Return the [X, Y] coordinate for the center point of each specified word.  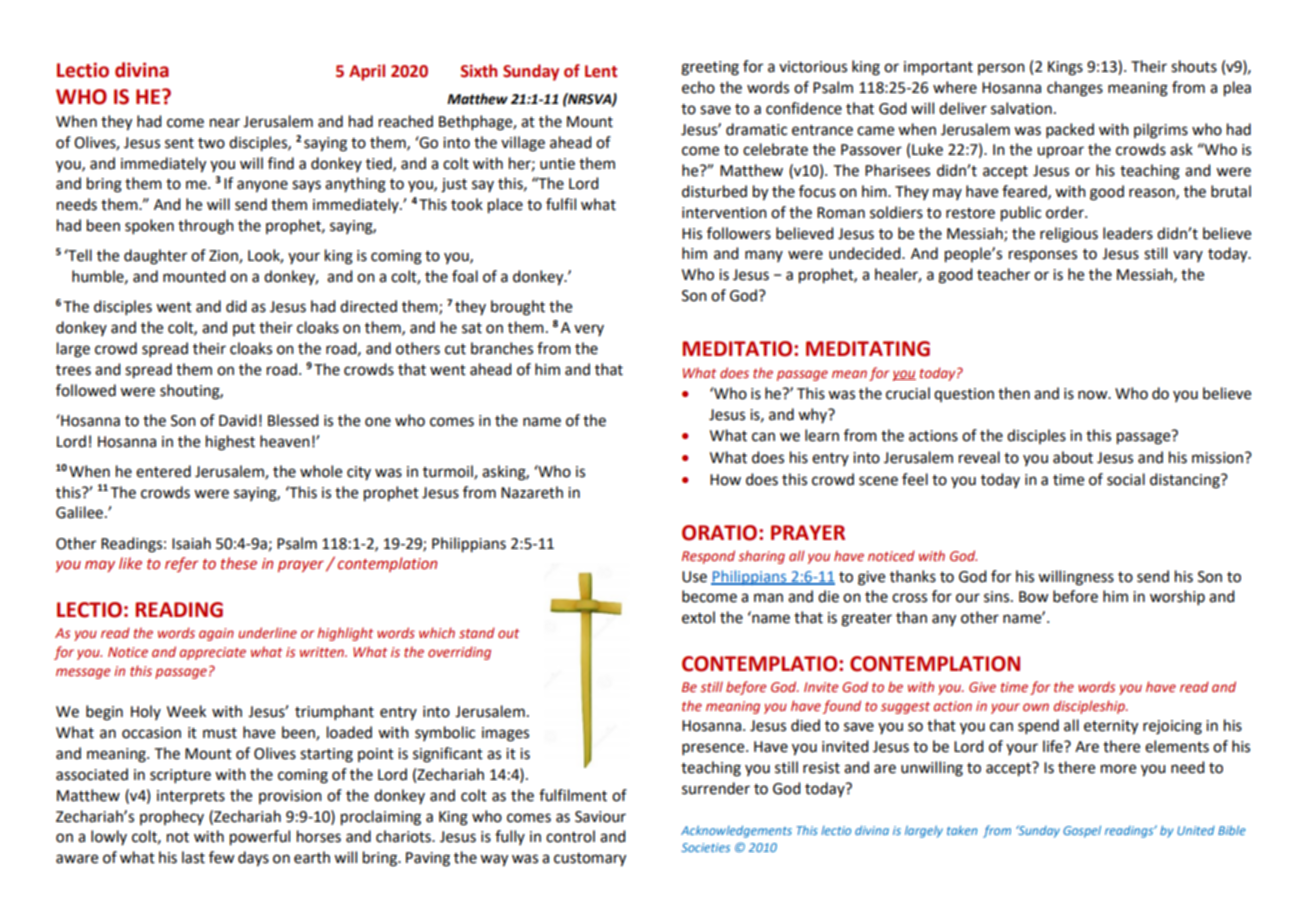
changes [1075, 89]
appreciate [213, 653]
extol [698, 617]
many [764, 256]
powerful [260, 838]
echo [698, 87]
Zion [224, 257]
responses [1043, 256]
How [725, 480]
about [1073, 457]
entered [163, 471]
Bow [1034, 597]
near [225, 123]
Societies [705, 847]
